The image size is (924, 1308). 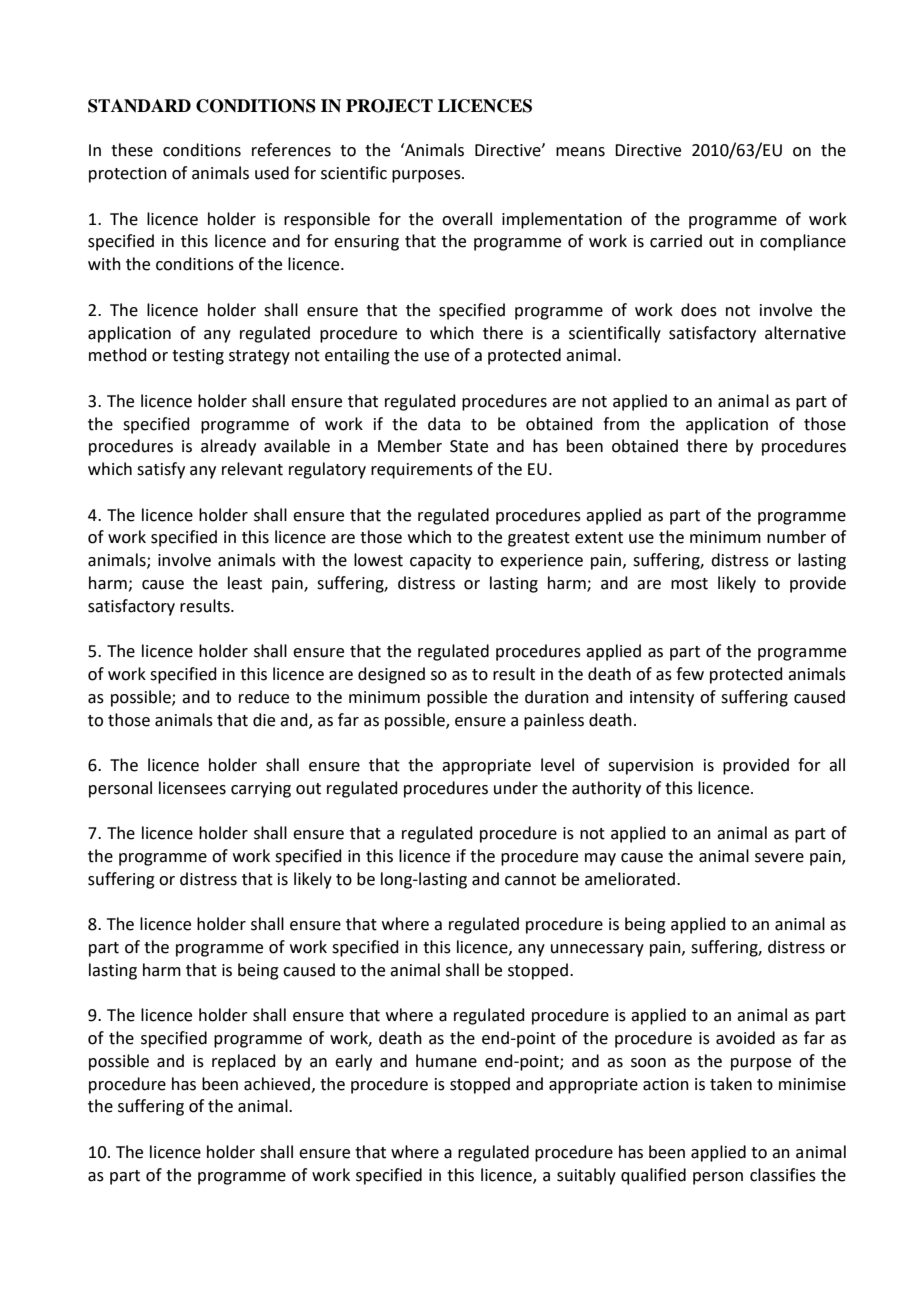 What do you see at coordinates (783, 1175) in the screenshot?
I see `classifies` at bounding box center [783, 1175].
